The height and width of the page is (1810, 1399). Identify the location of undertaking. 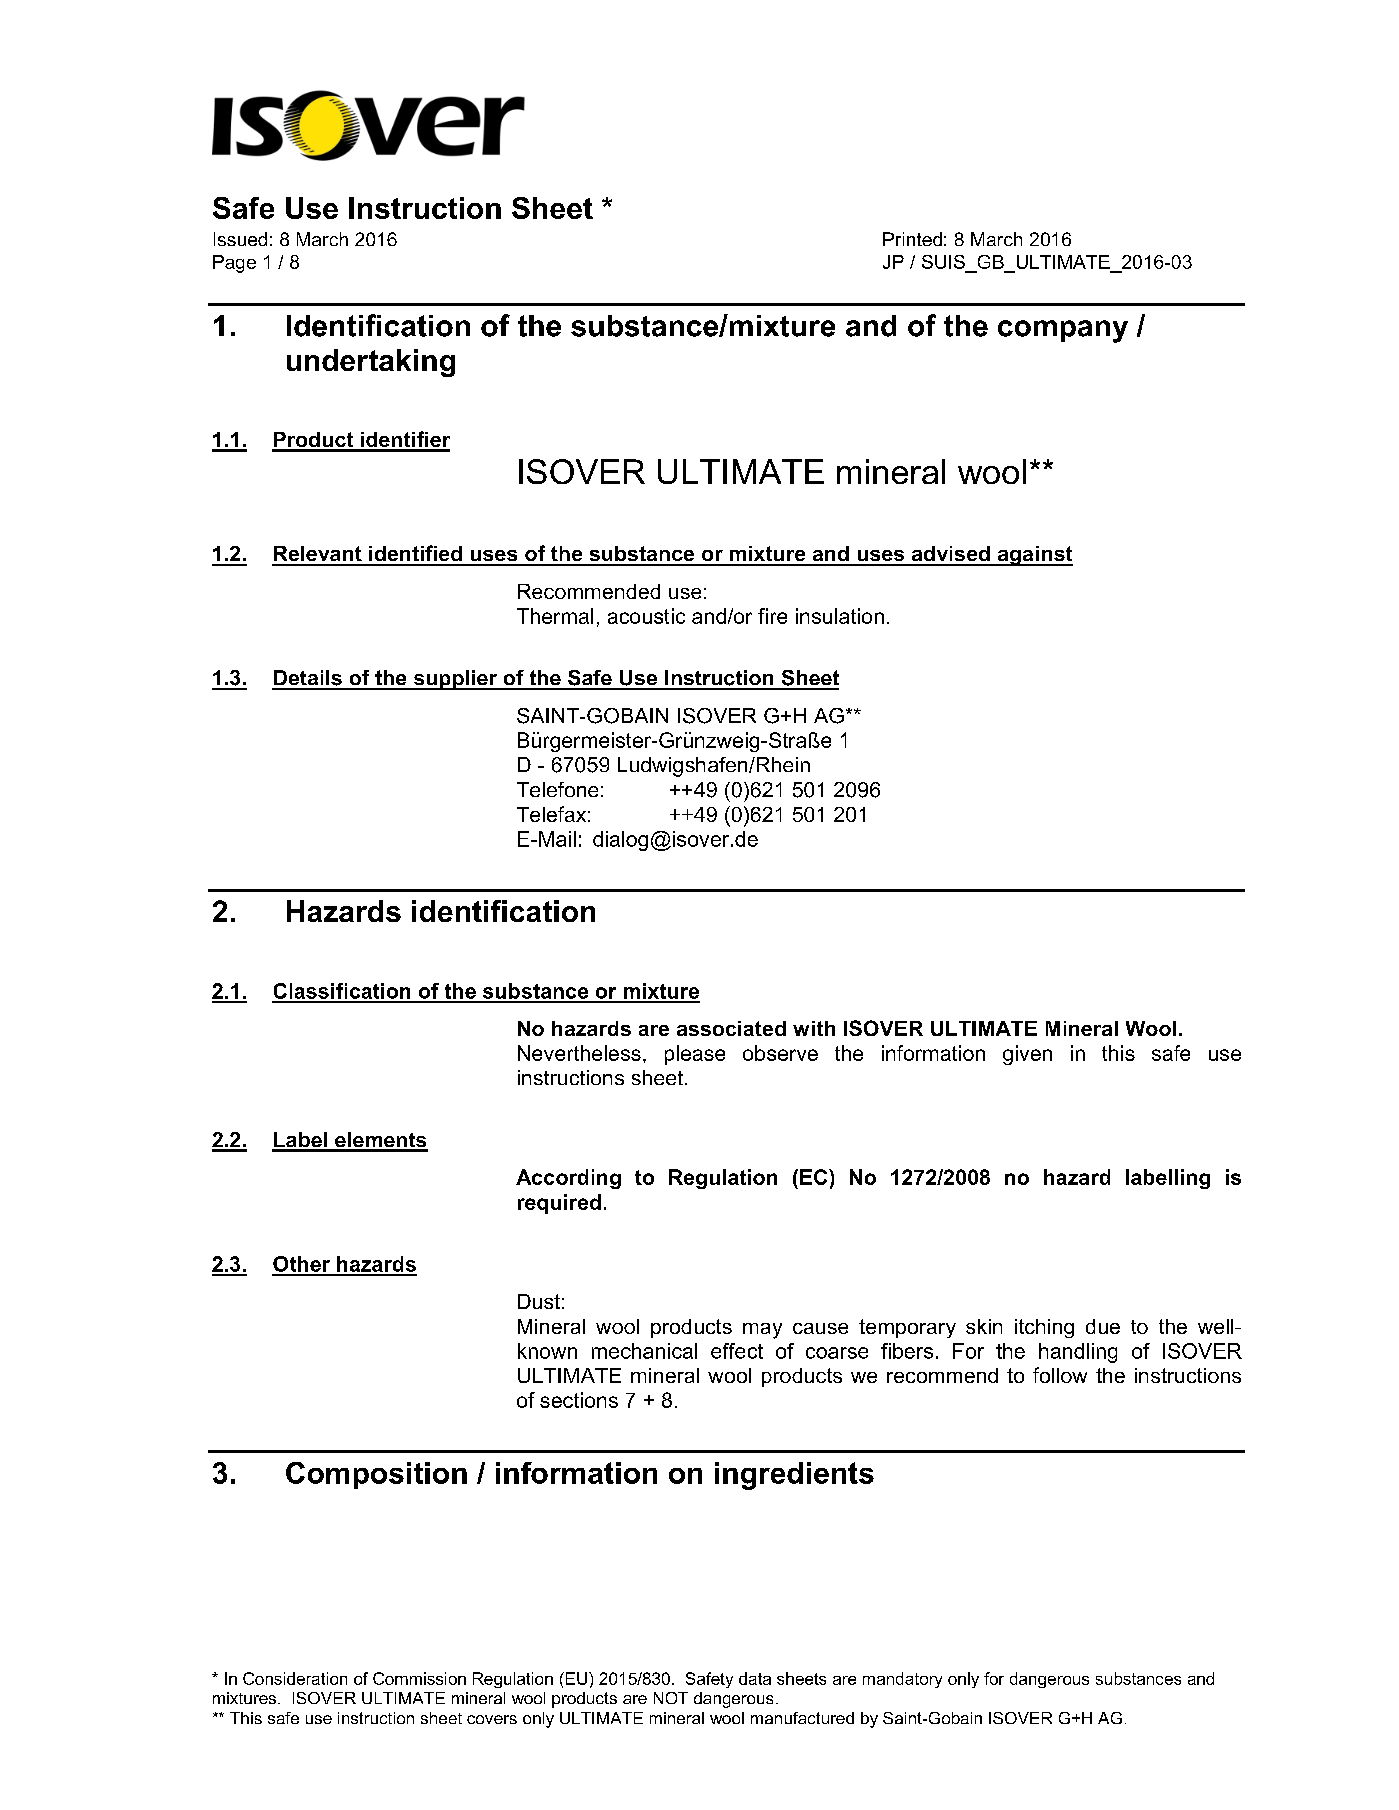
(371, 363).
